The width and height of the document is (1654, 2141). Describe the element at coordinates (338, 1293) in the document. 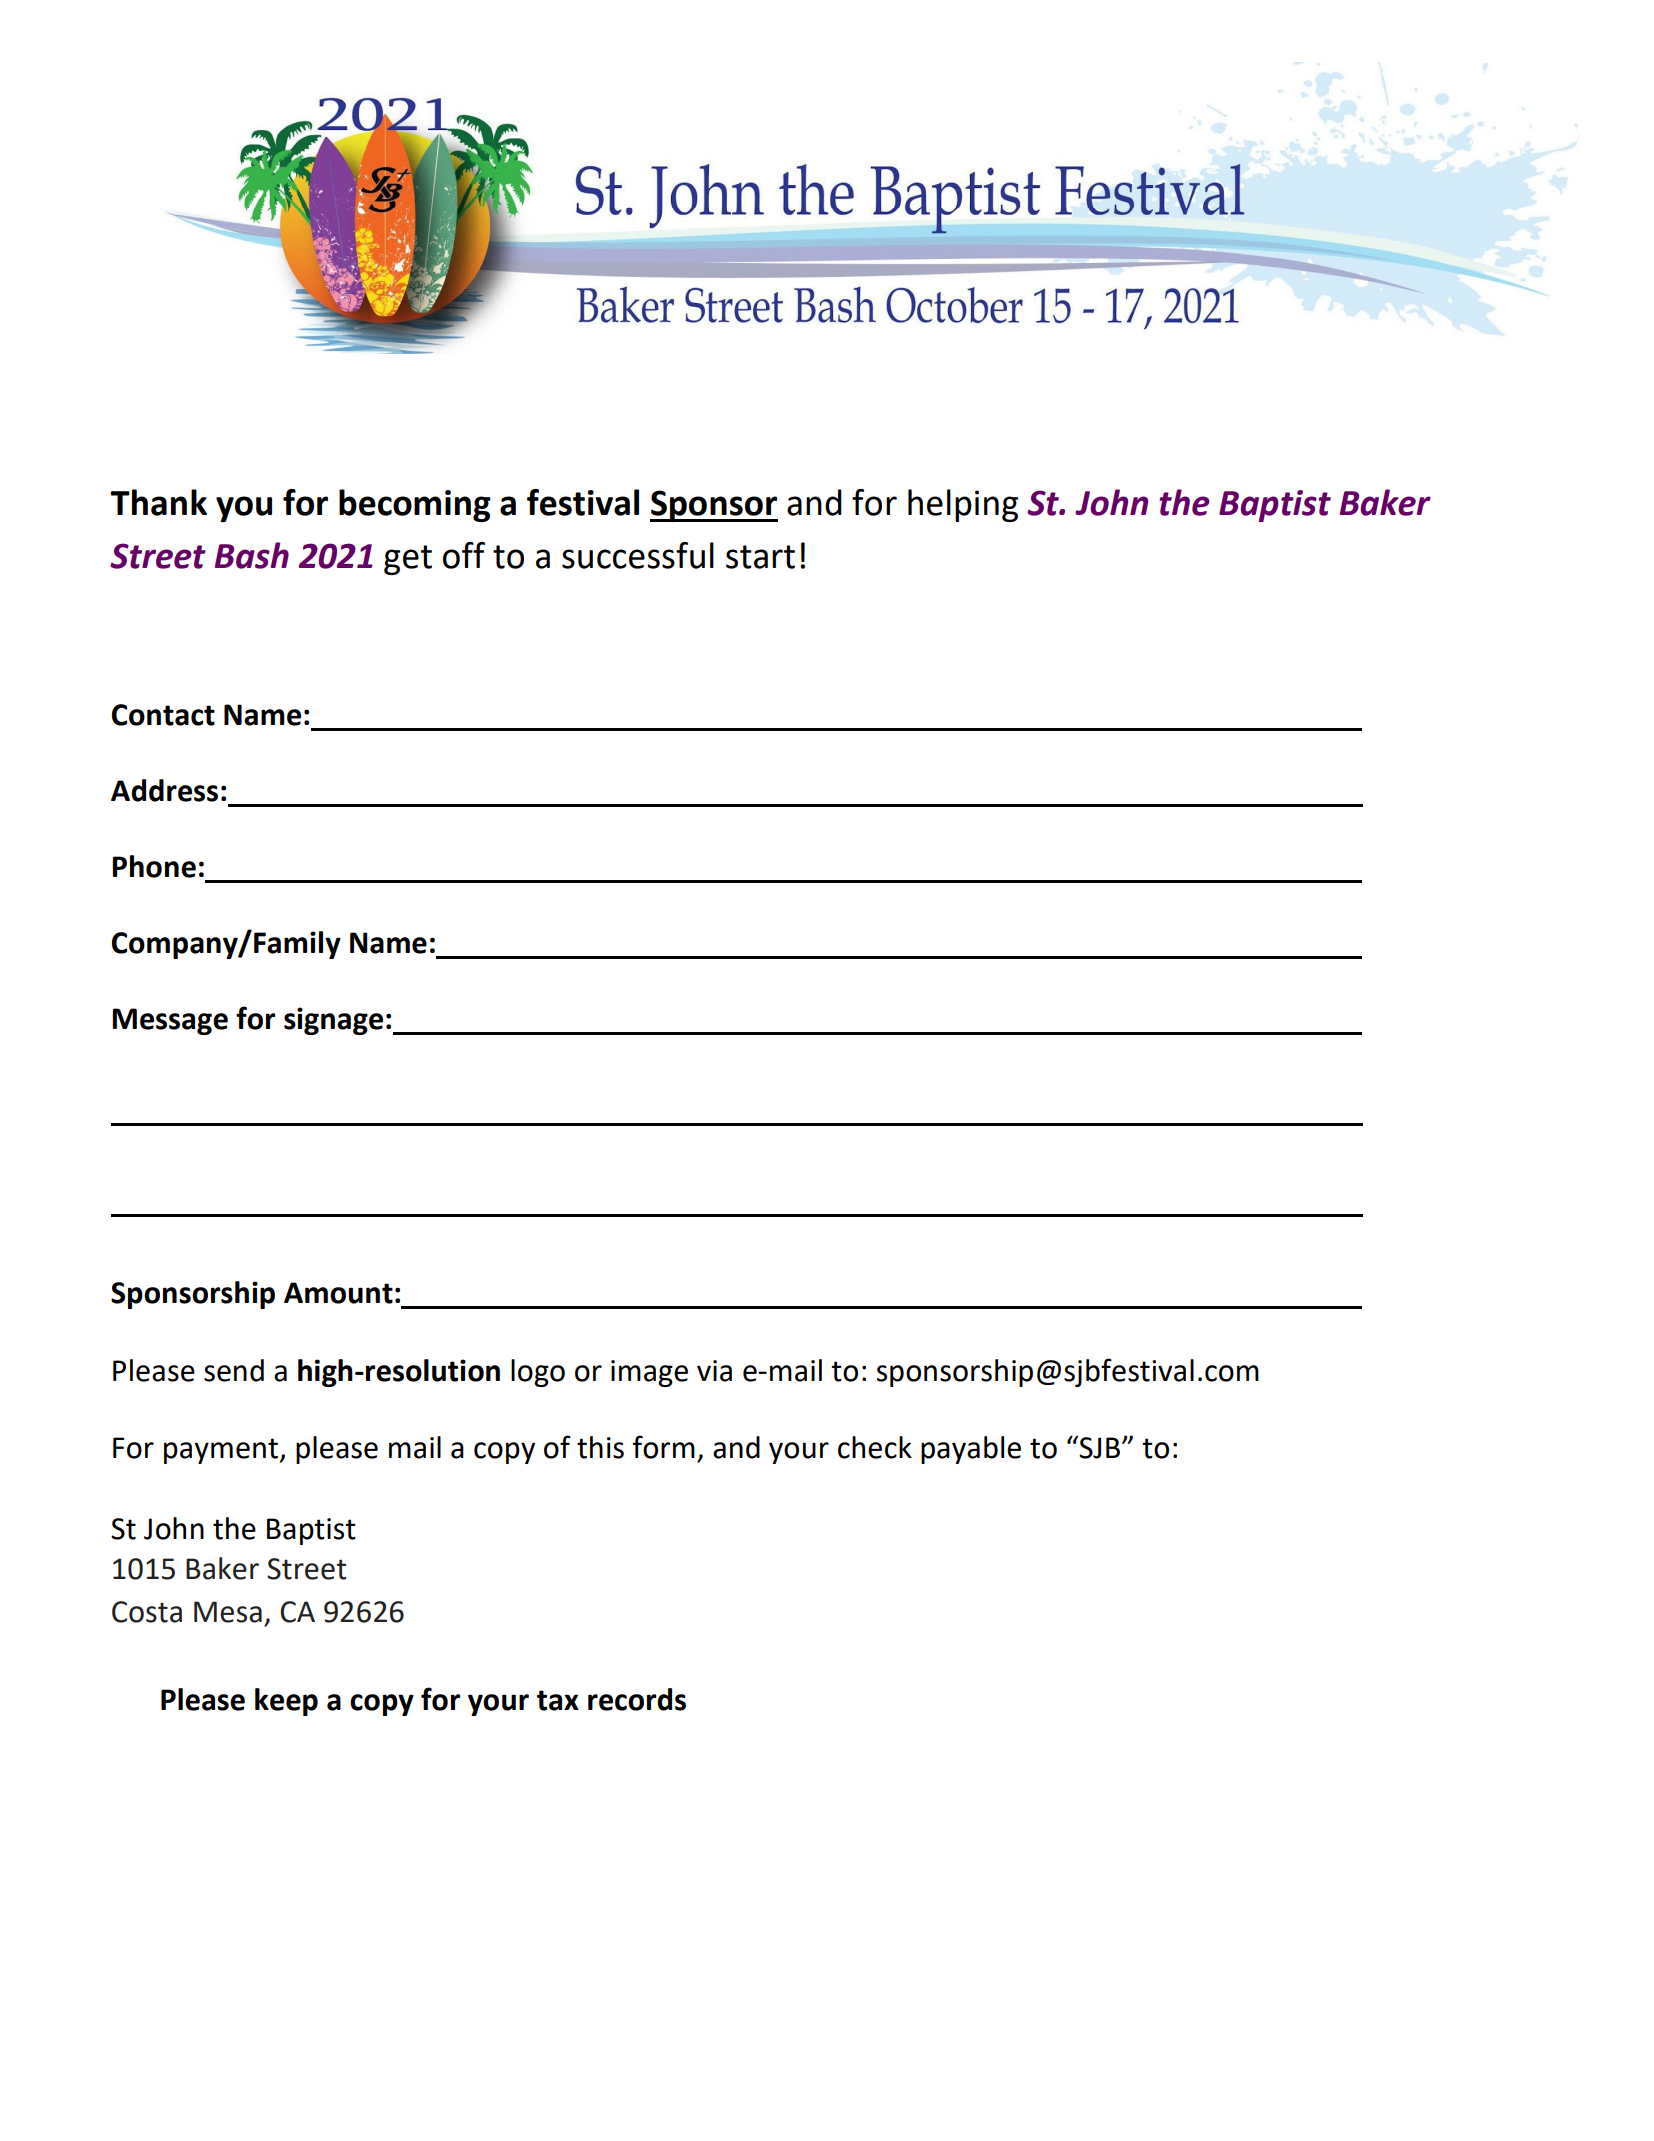

I see `Amount` at that location.
